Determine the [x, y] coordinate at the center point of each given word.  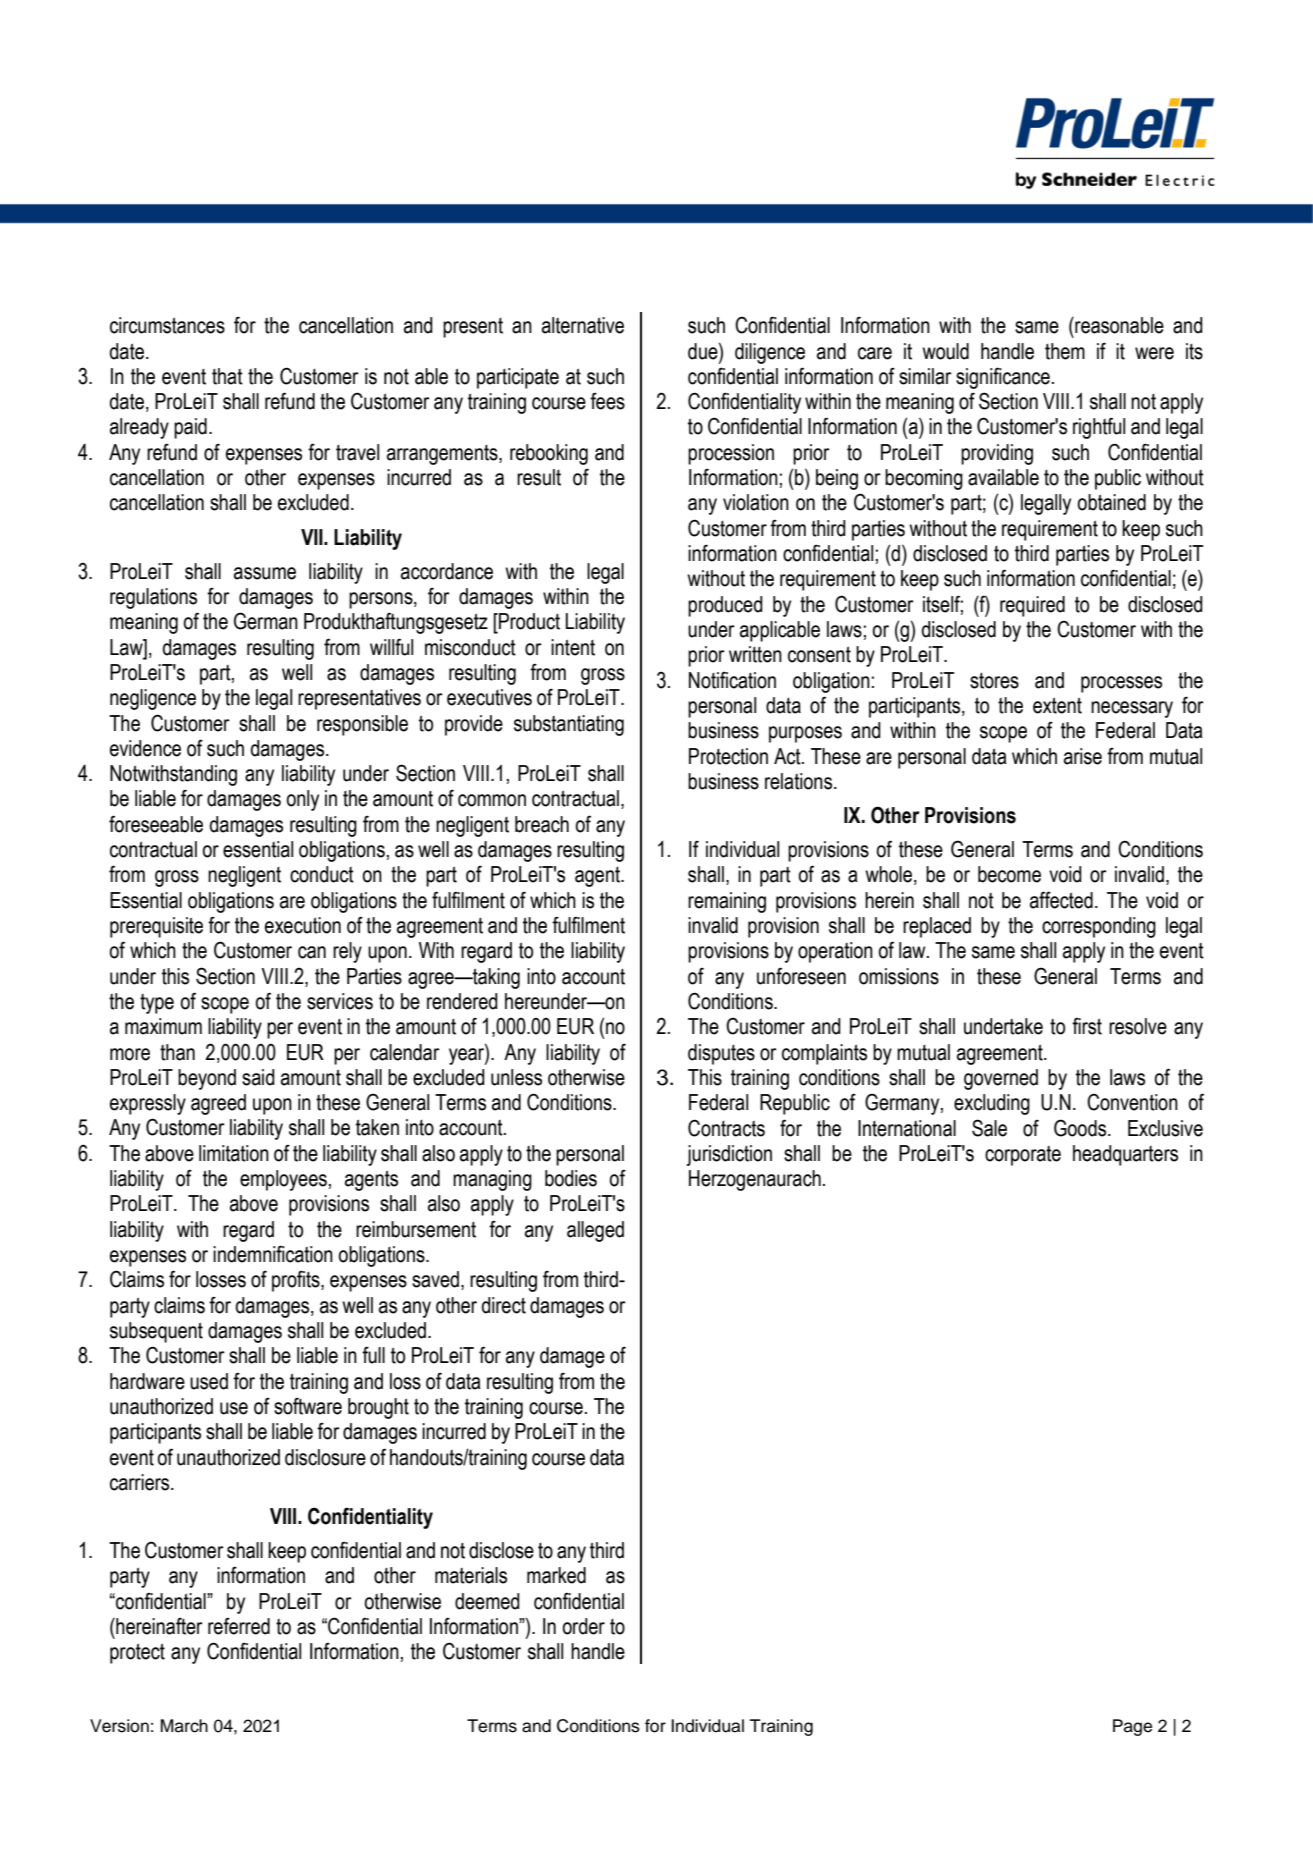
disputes [721, 1054]
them [1065, 351]
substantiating [569, 725]
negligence [153, 699]
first [1087, 1026]
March [184, 1726]
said [258, 1077]
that [227, 376]
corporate [1023, 1156]
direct [504, 1305]
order [583, 1626]
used [209, 1381]
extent [1057, 705]
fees [607, 401]
